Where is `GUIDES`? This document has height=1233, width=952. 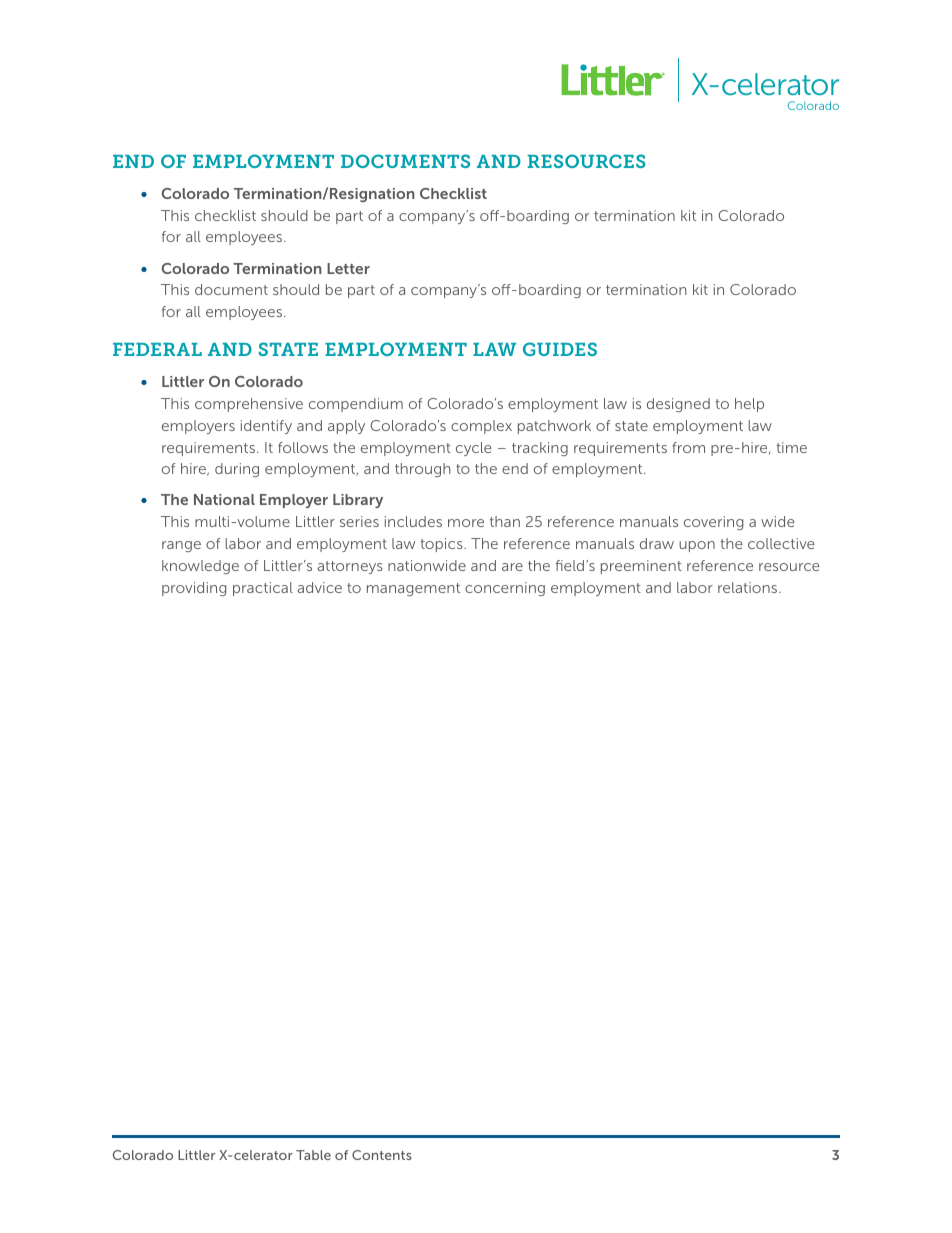 GUIDES is located at coordinates (560, 349).
